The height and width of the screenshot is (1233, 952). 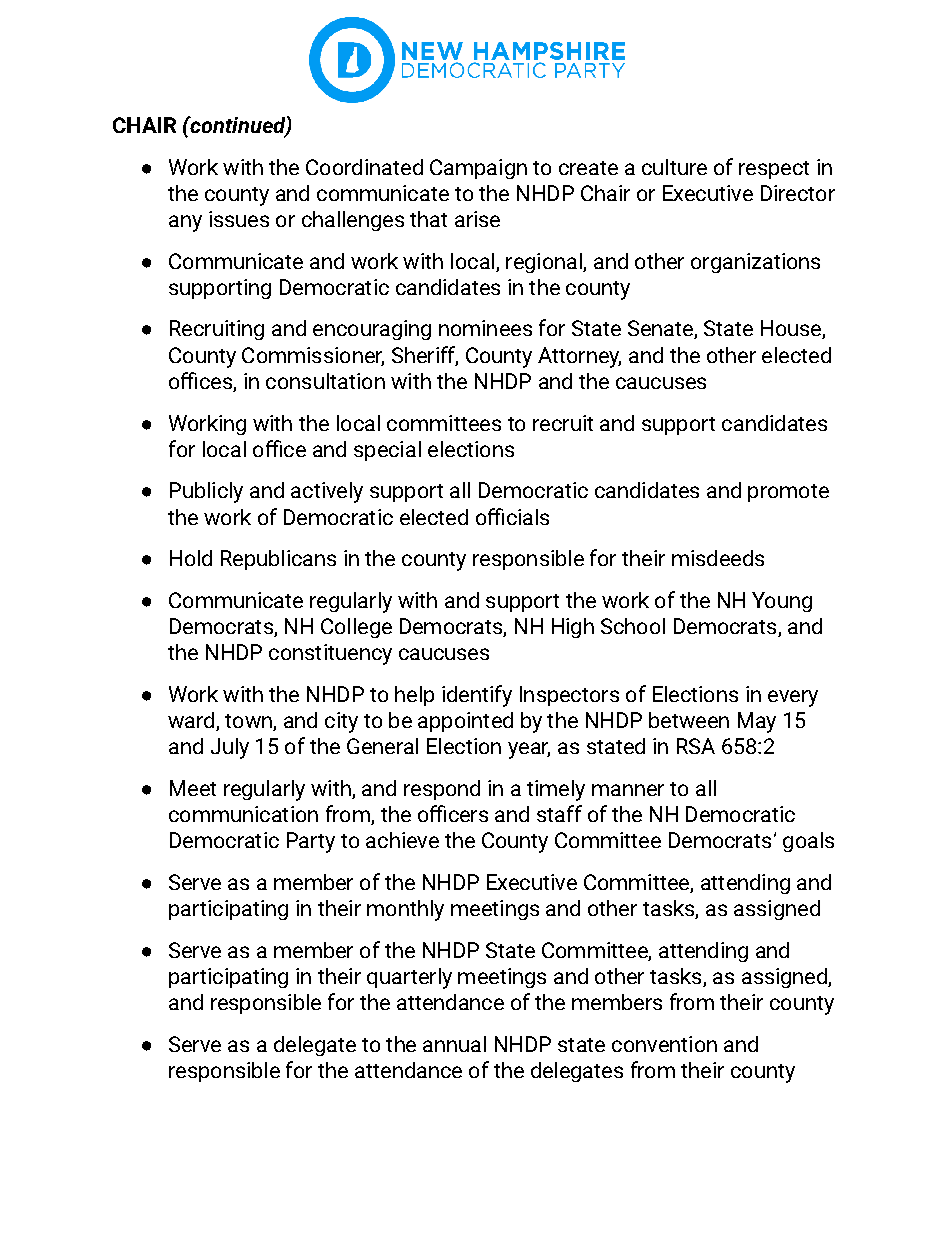 I want to click on Campaign, so click(x=478, y=169).
